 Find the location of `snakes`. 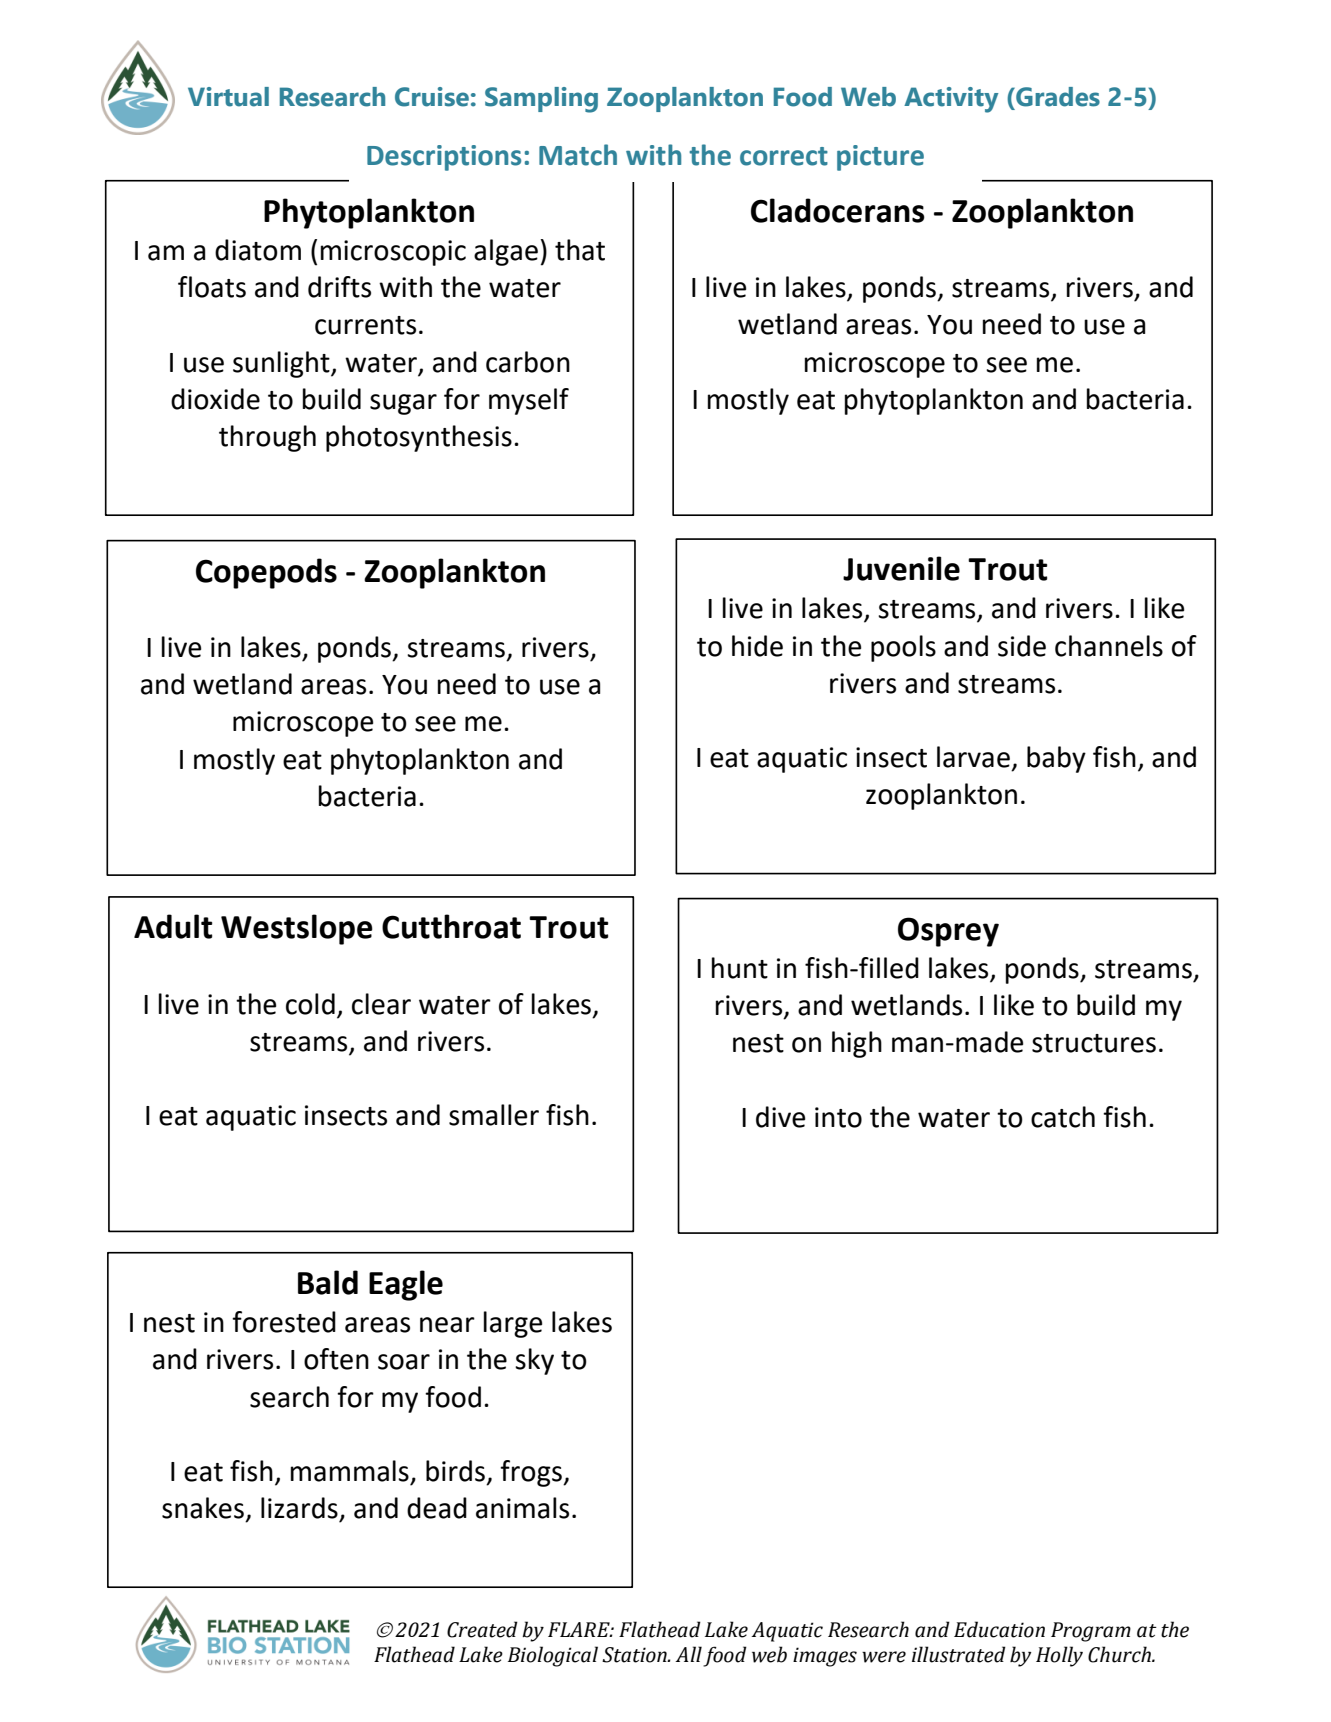

snakes is located at coordinates (203, 1508).
